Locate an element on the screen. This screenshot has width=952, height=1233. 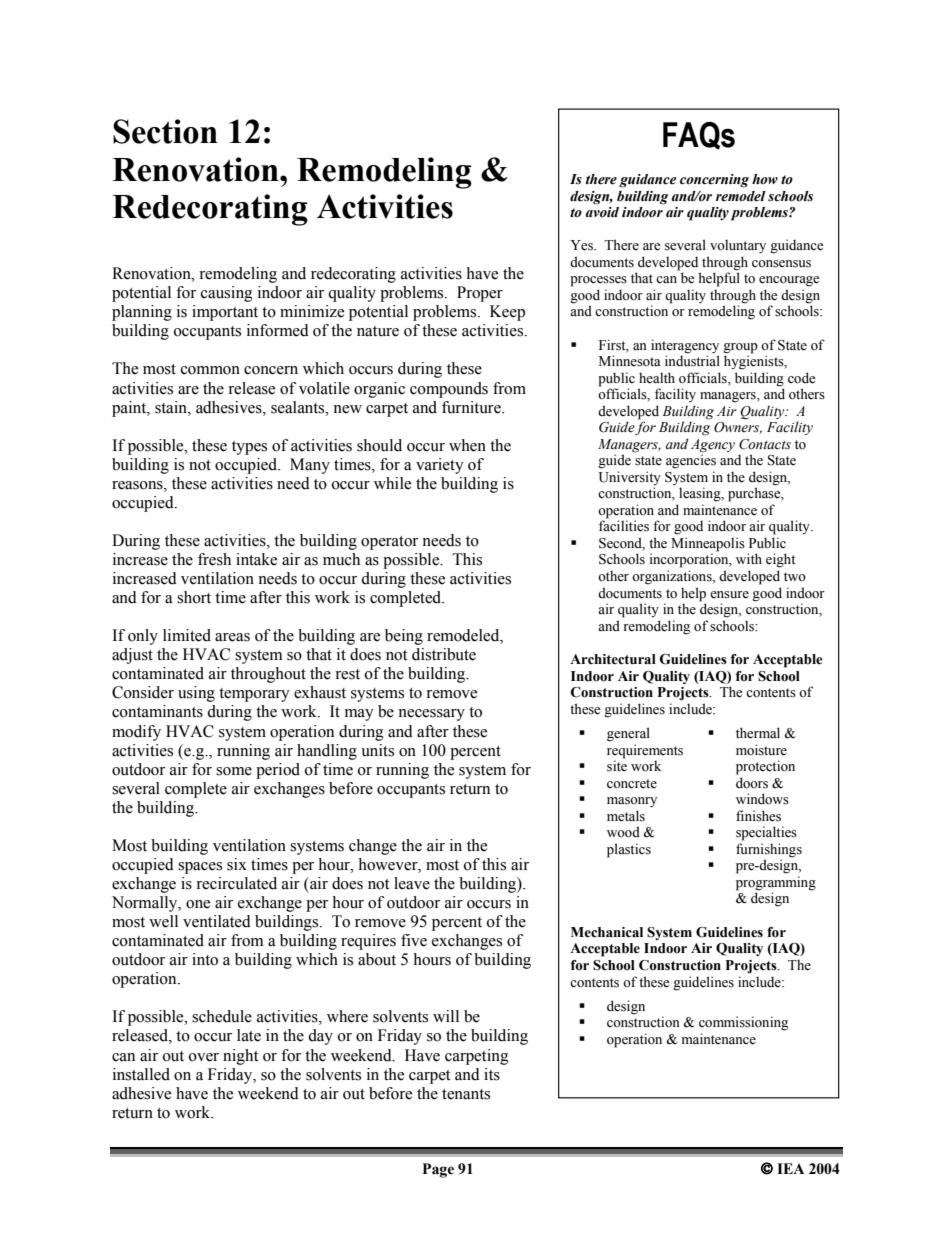
IEA is located at coordinates (790, 1168).
